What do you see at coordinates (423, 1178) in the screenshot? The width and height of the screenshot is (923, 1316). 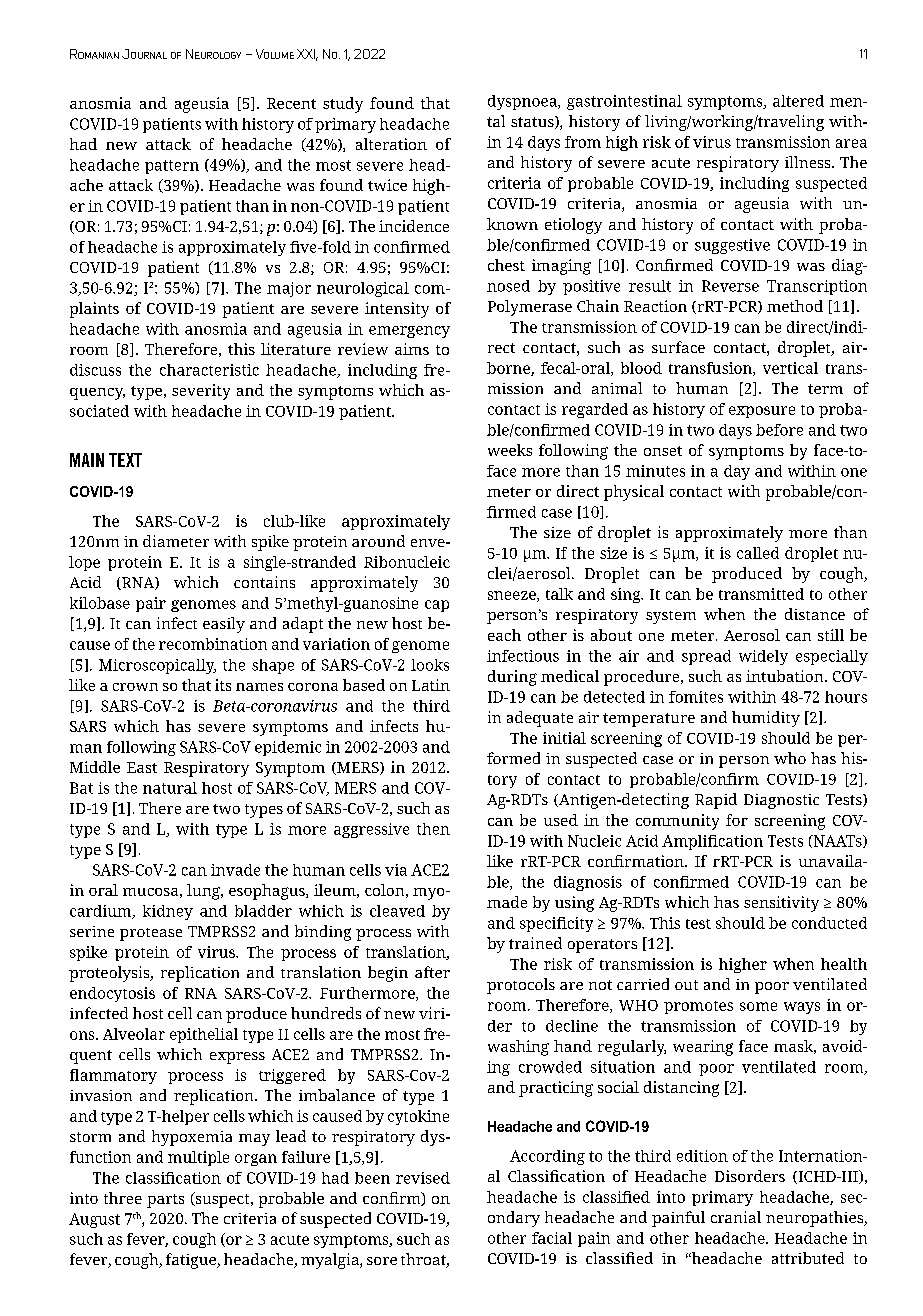 I see `revised` at bounding box center [423, 1178].
